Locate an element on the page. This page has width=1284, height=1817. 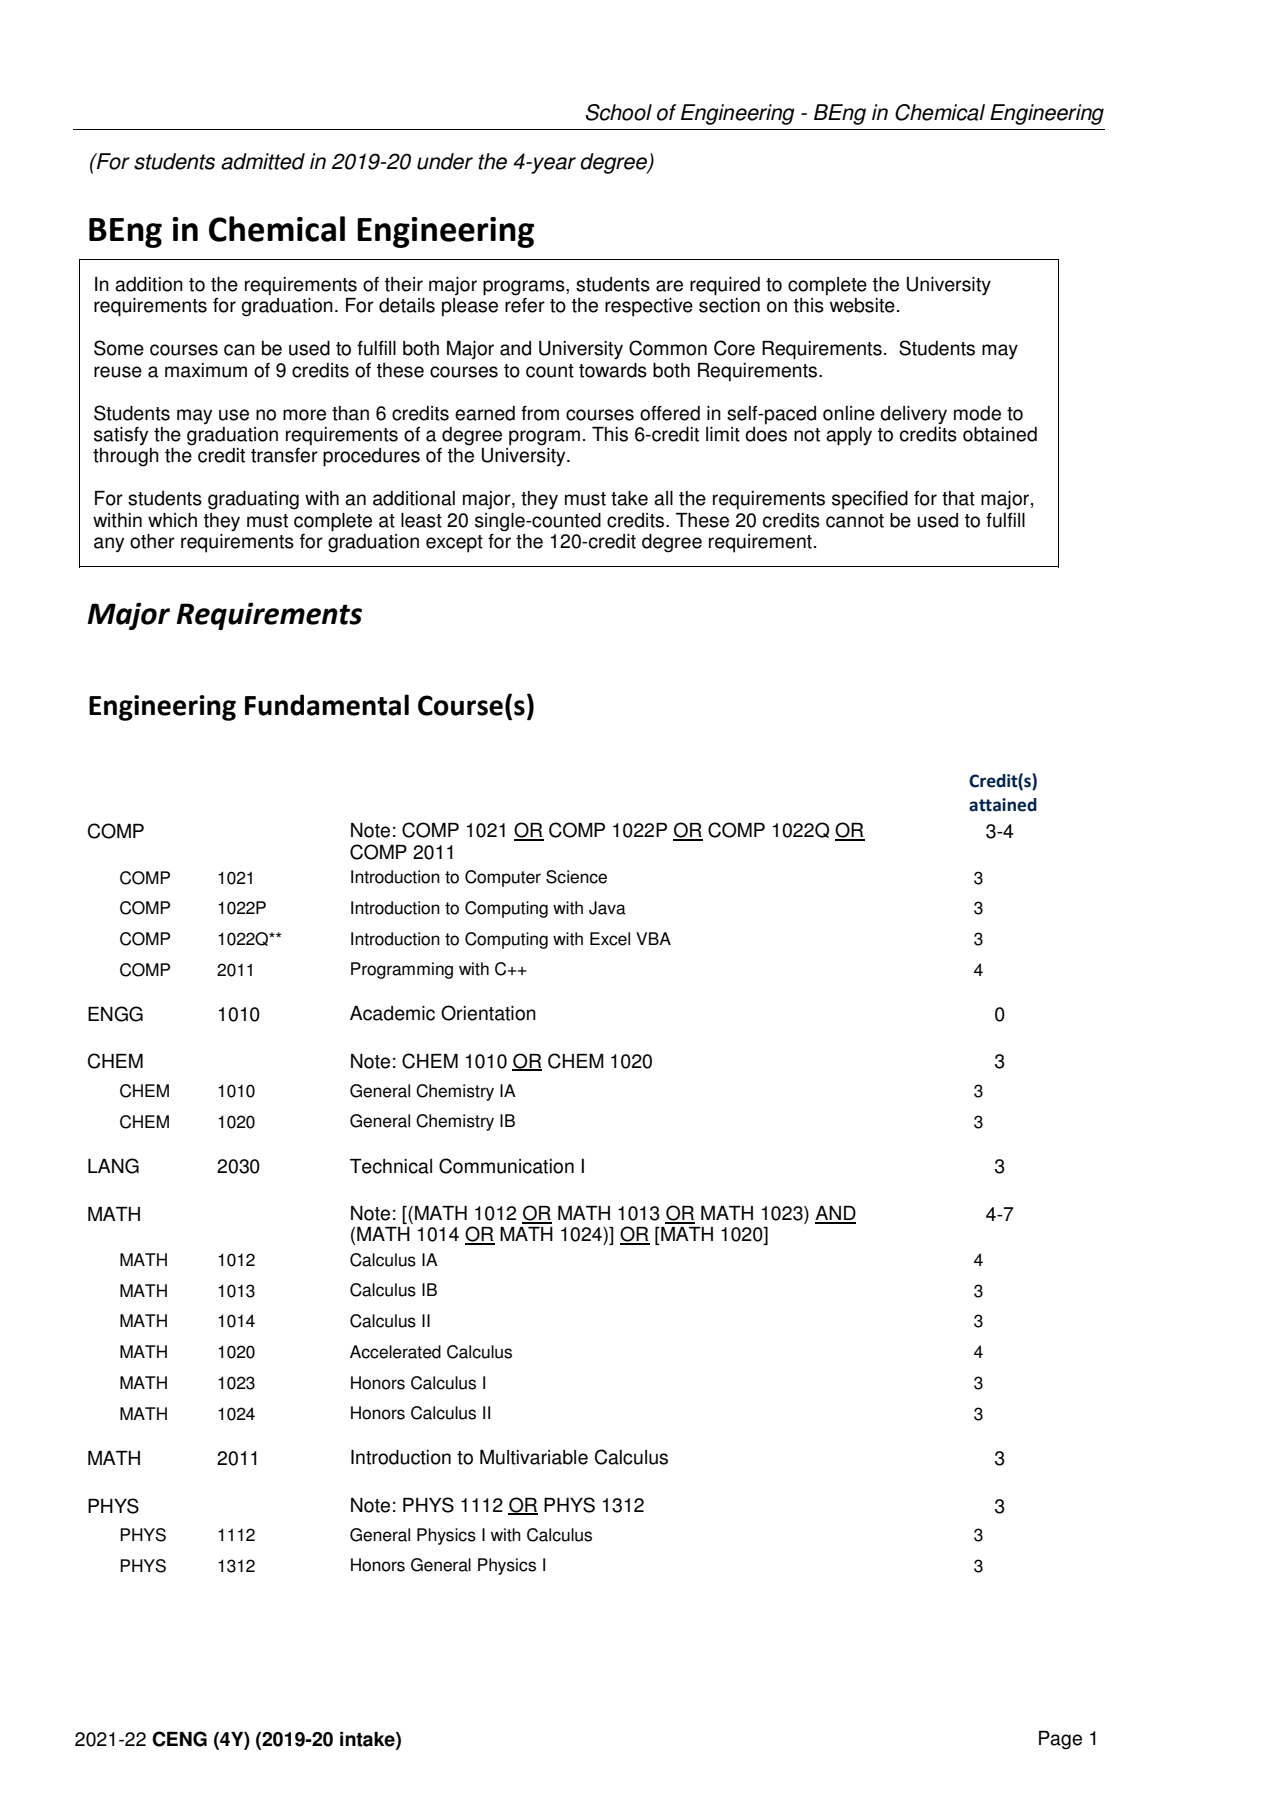
Communication is located at coordinates (506, 1166).
